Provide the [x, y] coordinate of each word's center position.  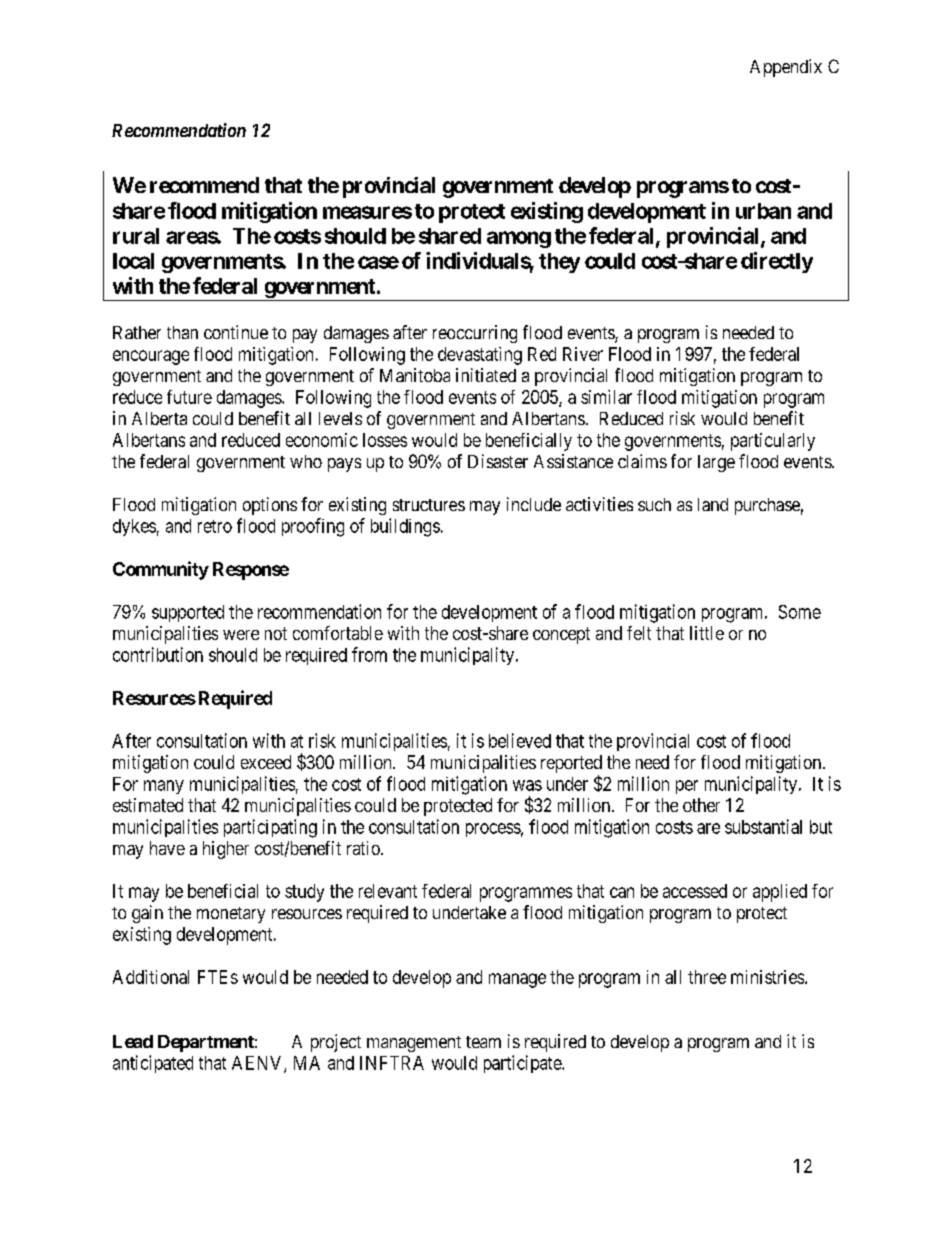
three [707, 977]
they [559, 263]
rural [136, 236]
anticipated [153, 1064]
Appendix [786, 68]
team [483, 1042]
